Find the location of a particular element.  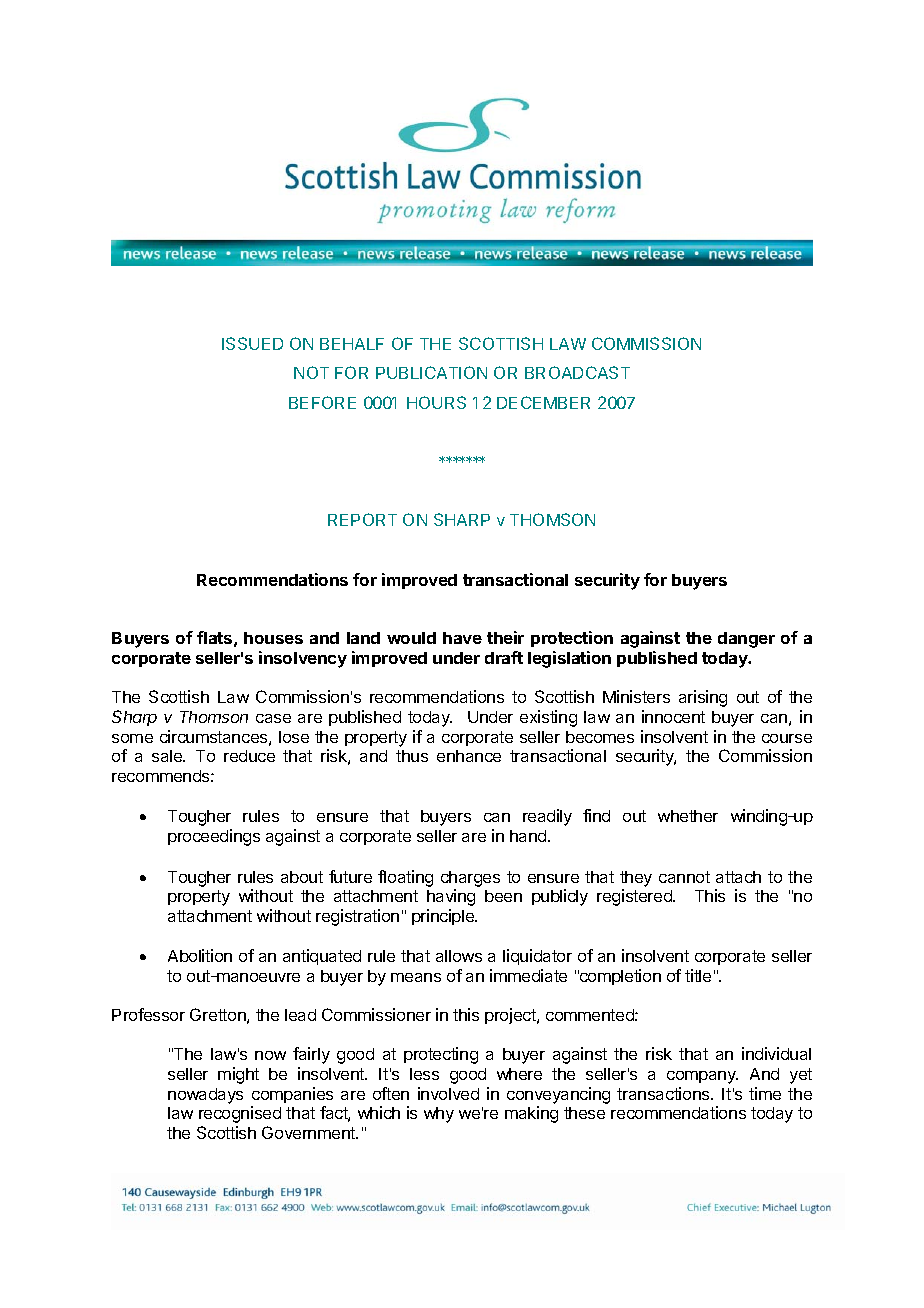

hand is located at coordinates (529, 836).
